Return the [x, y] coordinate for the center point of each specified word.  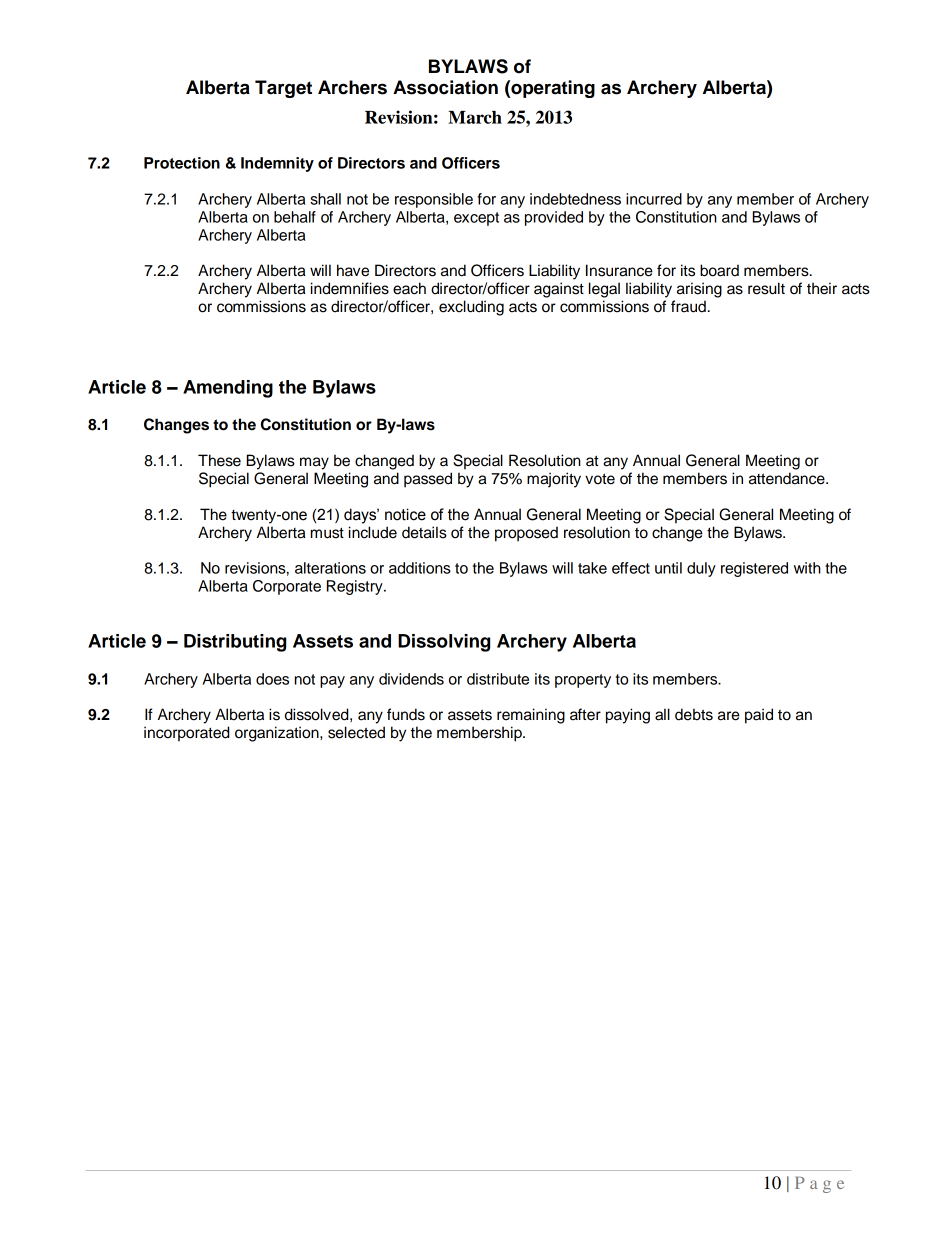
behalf [295, 217]
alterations [330, 568]
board [719, 270]
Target [283, 89]
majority [554, 480]
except [476, 219]
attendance [788, 478]
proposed [526, 534]
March [475, 117]
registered [754, 569]
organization [278, 734]
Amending [228, 389]
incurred [654, 199]
